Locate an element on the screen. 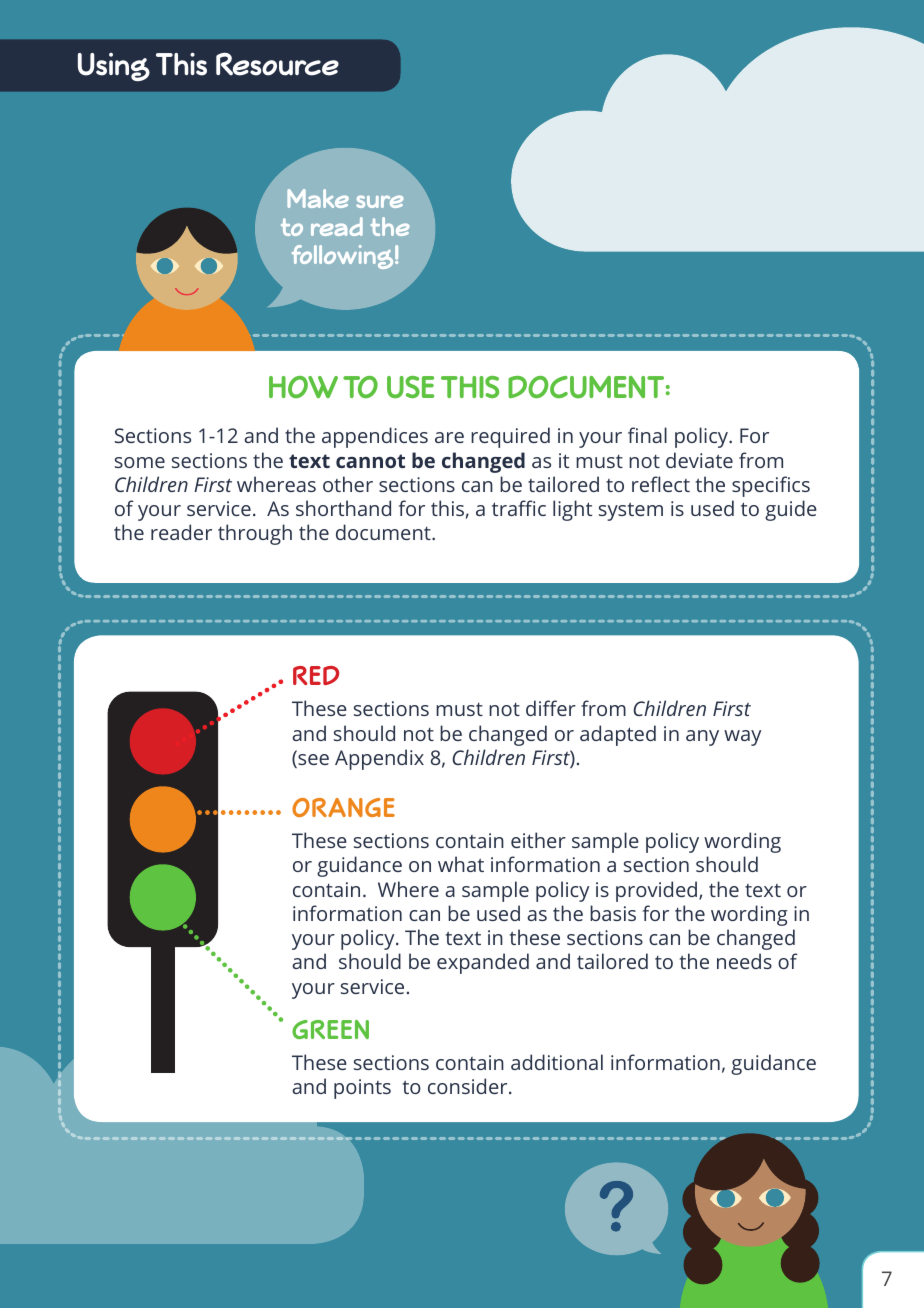 This screenshot has width=924, height=1308. see is located at coordinates (312, 761).
